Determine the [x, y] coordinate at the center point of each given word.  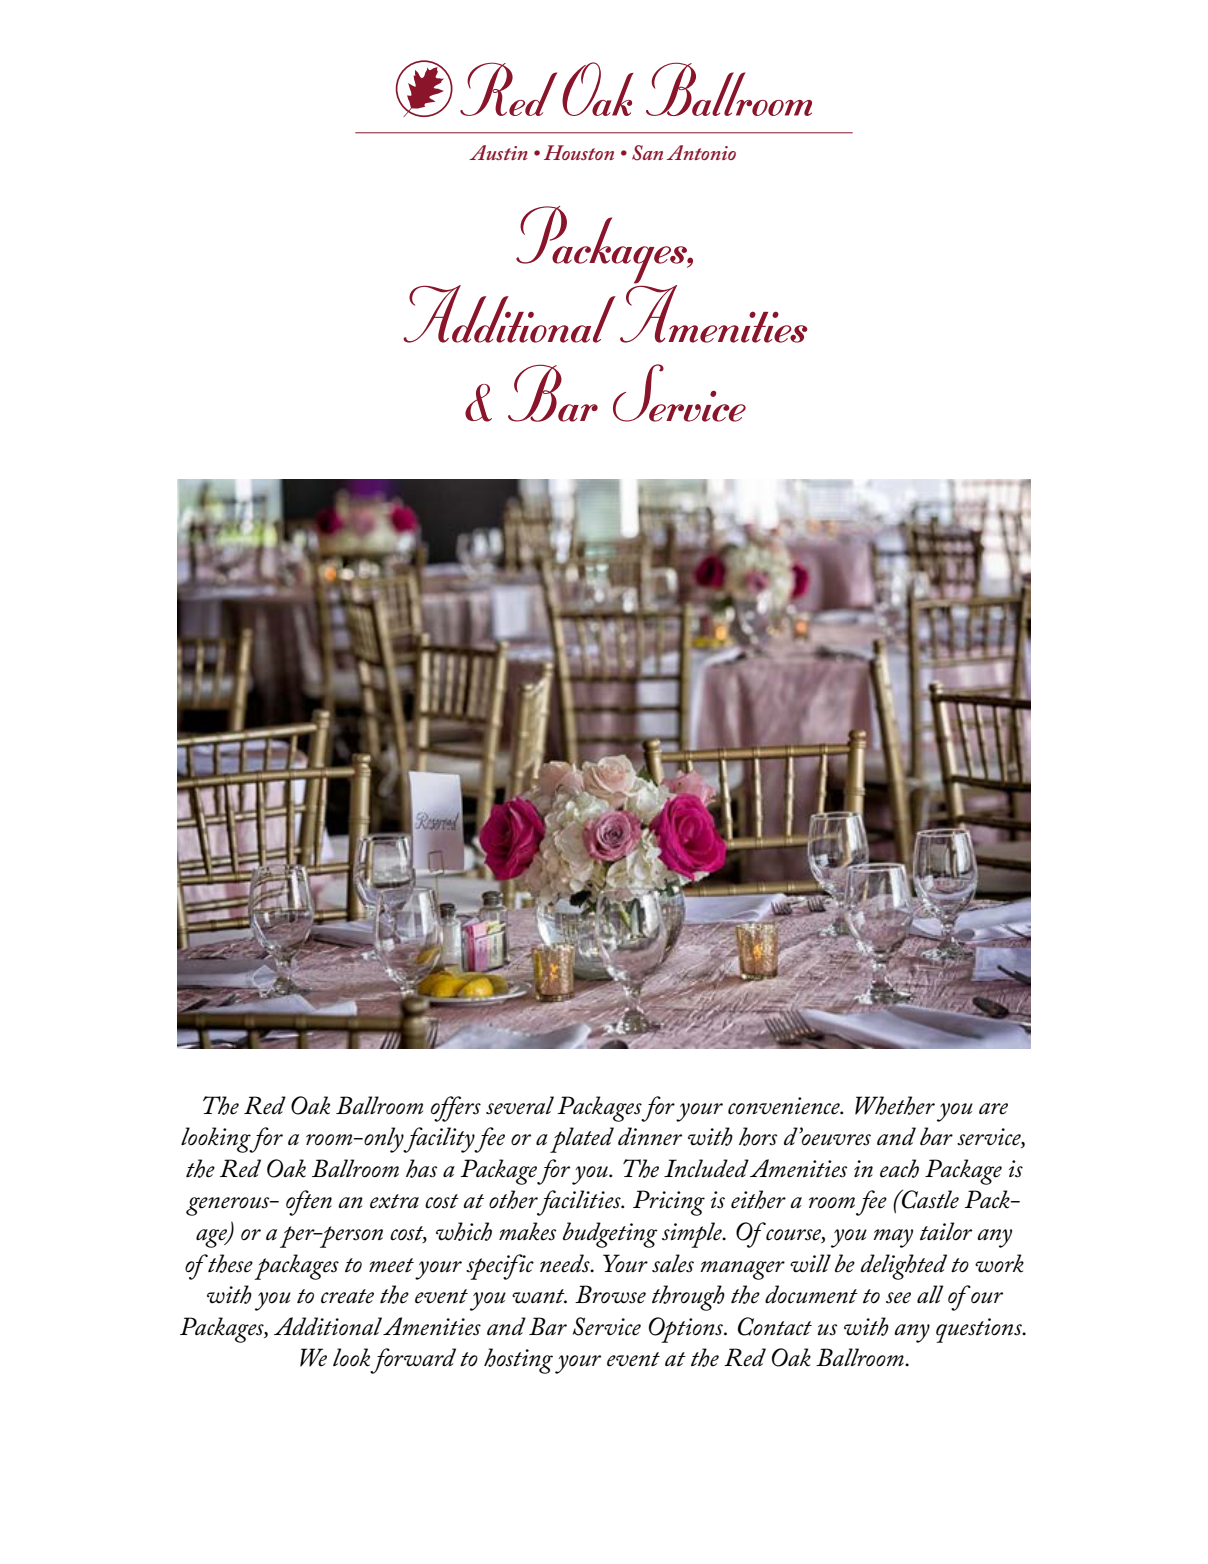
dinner [650, 1136]
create [347, 1296]
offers [456, 1109]
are [993, 1109]
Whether [895, 1105]
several [520, 1105]
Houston [579, 152]
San [647, 153]
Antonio [701, 152]
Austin [498, 152]
